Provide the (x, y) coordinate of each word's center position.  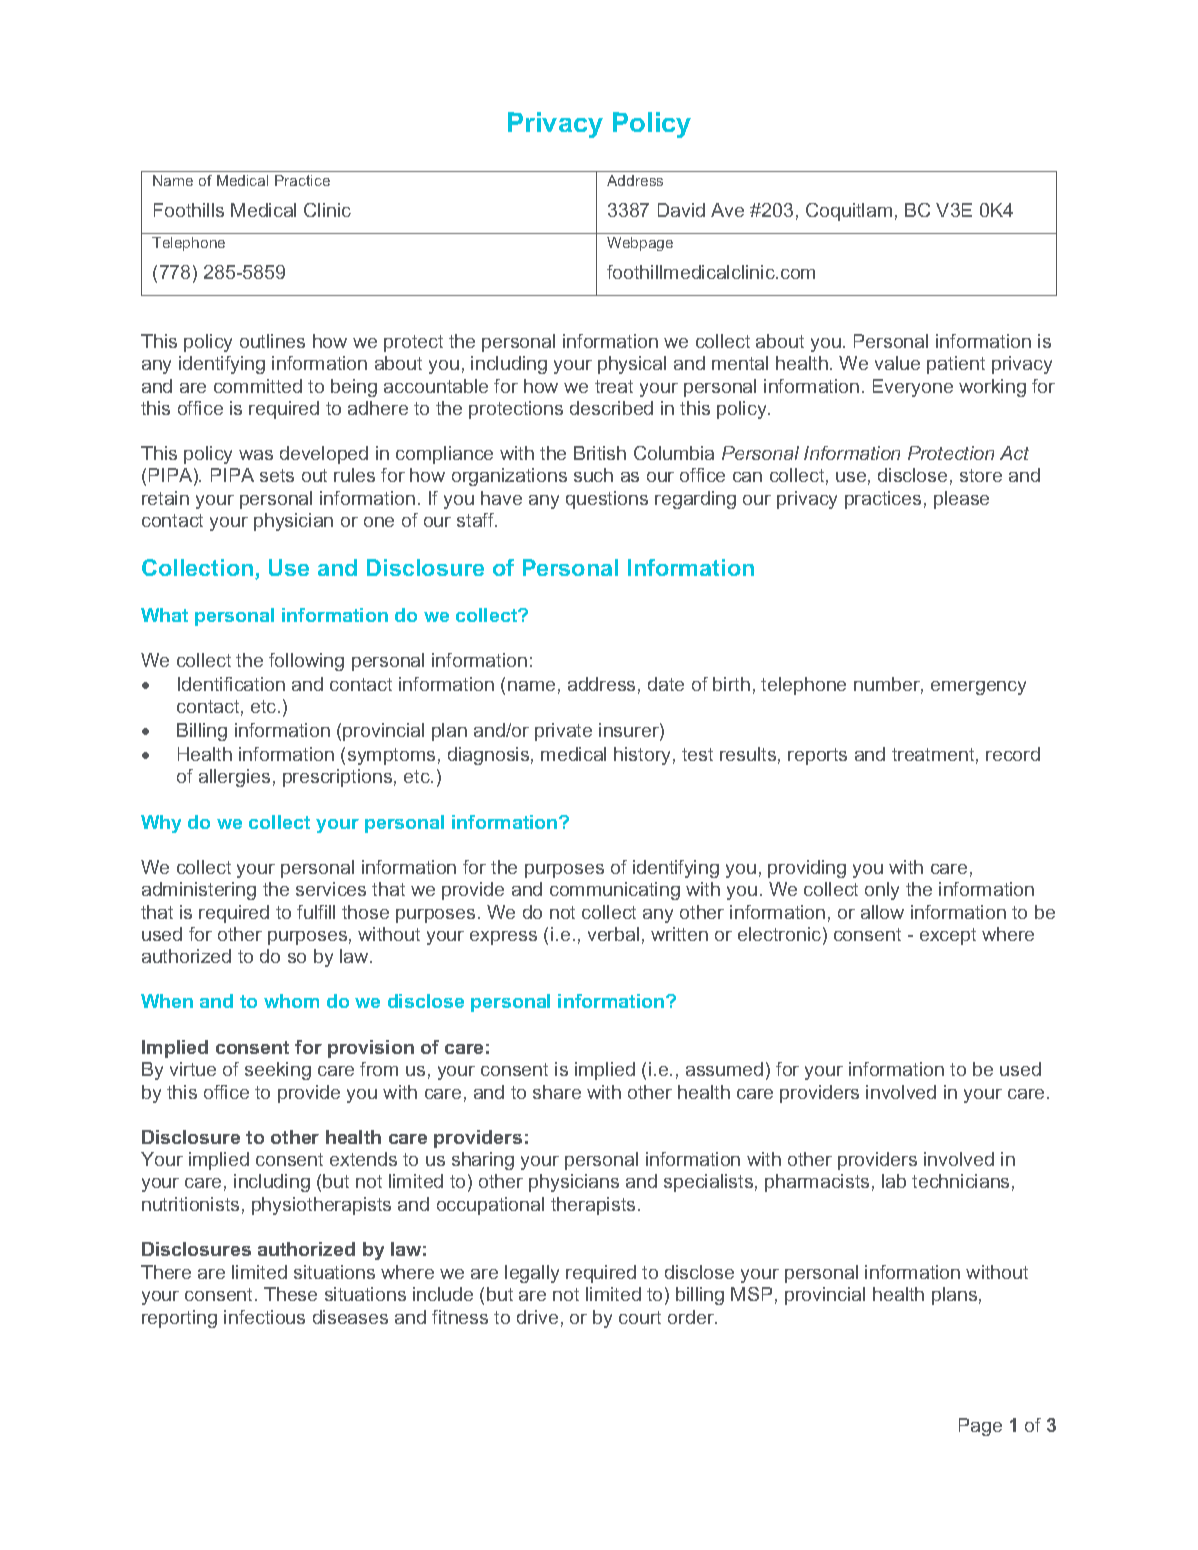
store (981, 475)
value (897, 363)
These (290, 1294)
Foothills (189, 210)
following (306, 662)
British (600, 453)
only (882, 891)
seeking (278, 1071)
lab (894, 1181)
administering (199, 891)
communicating (615, 891)
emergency (978, 688)
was (256, 455)
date (666, 684)
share (557, 1092)
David (681, 210)
